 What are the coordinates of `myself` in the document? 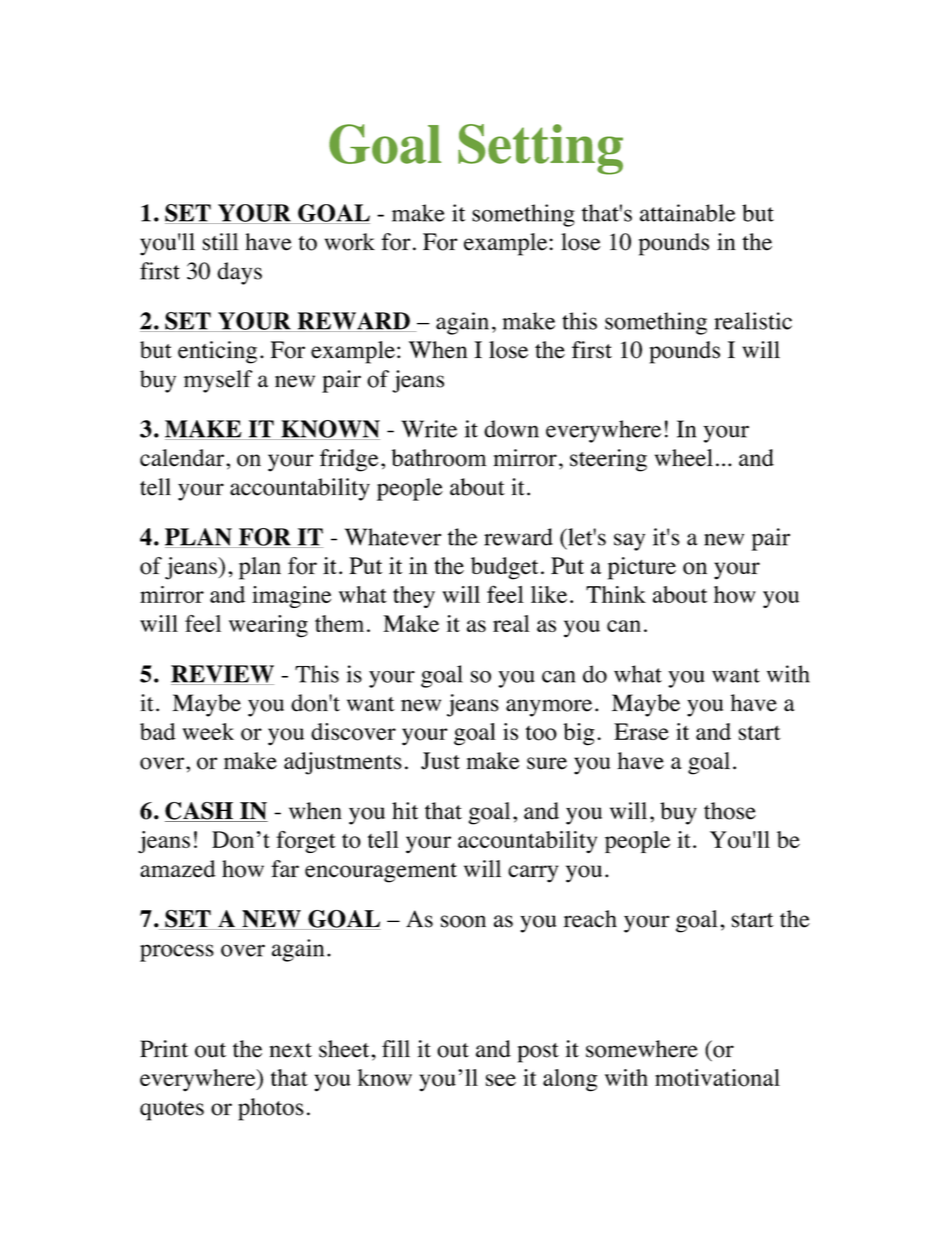 It's located at (218, 381).
